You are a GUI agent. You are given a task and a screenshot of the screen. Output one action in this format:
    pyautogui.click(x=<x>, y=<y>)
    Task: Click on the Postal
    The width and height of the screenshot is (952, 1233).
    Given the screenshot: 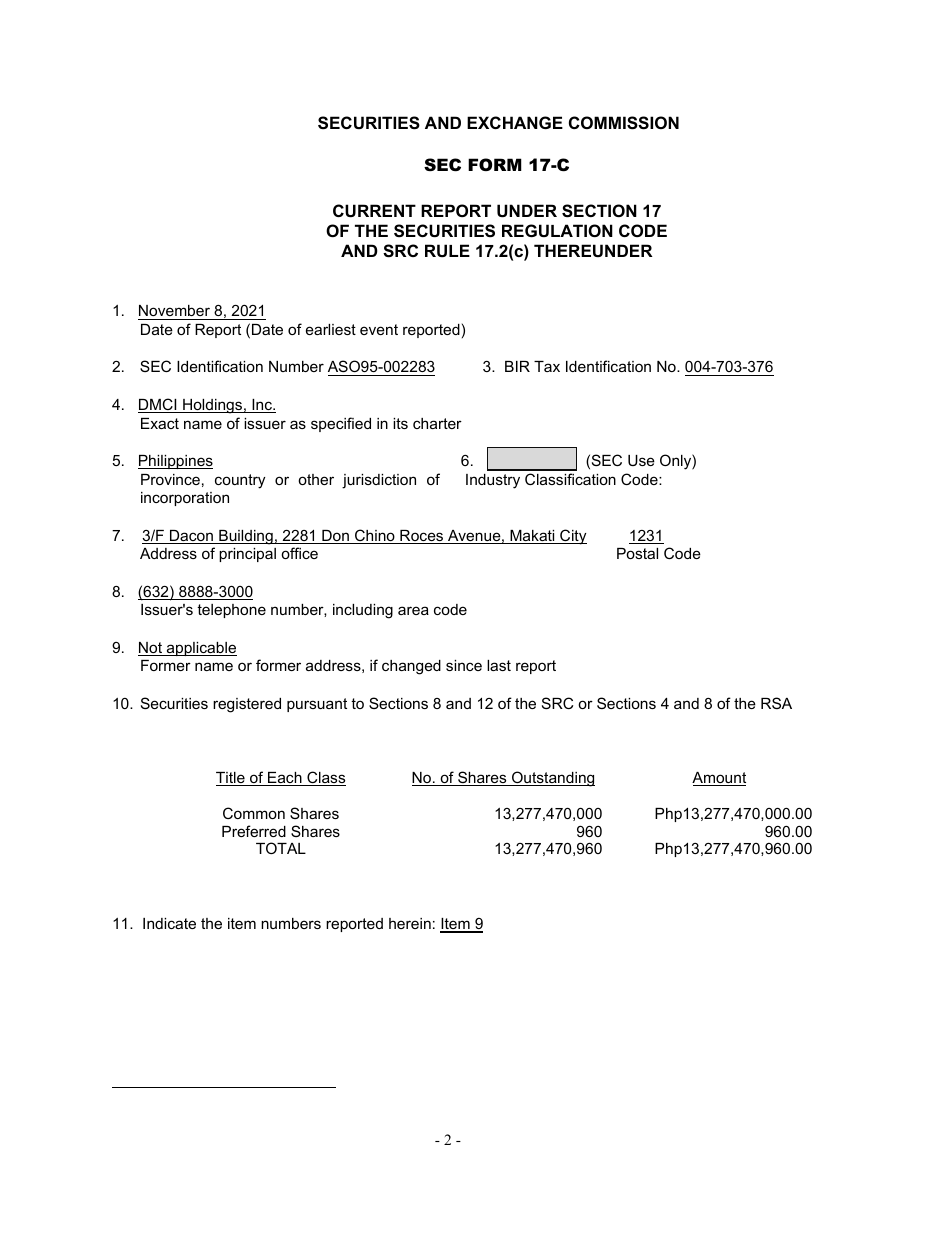 What is the action you would take?
    pyautogui.click(x=637, y=553)
